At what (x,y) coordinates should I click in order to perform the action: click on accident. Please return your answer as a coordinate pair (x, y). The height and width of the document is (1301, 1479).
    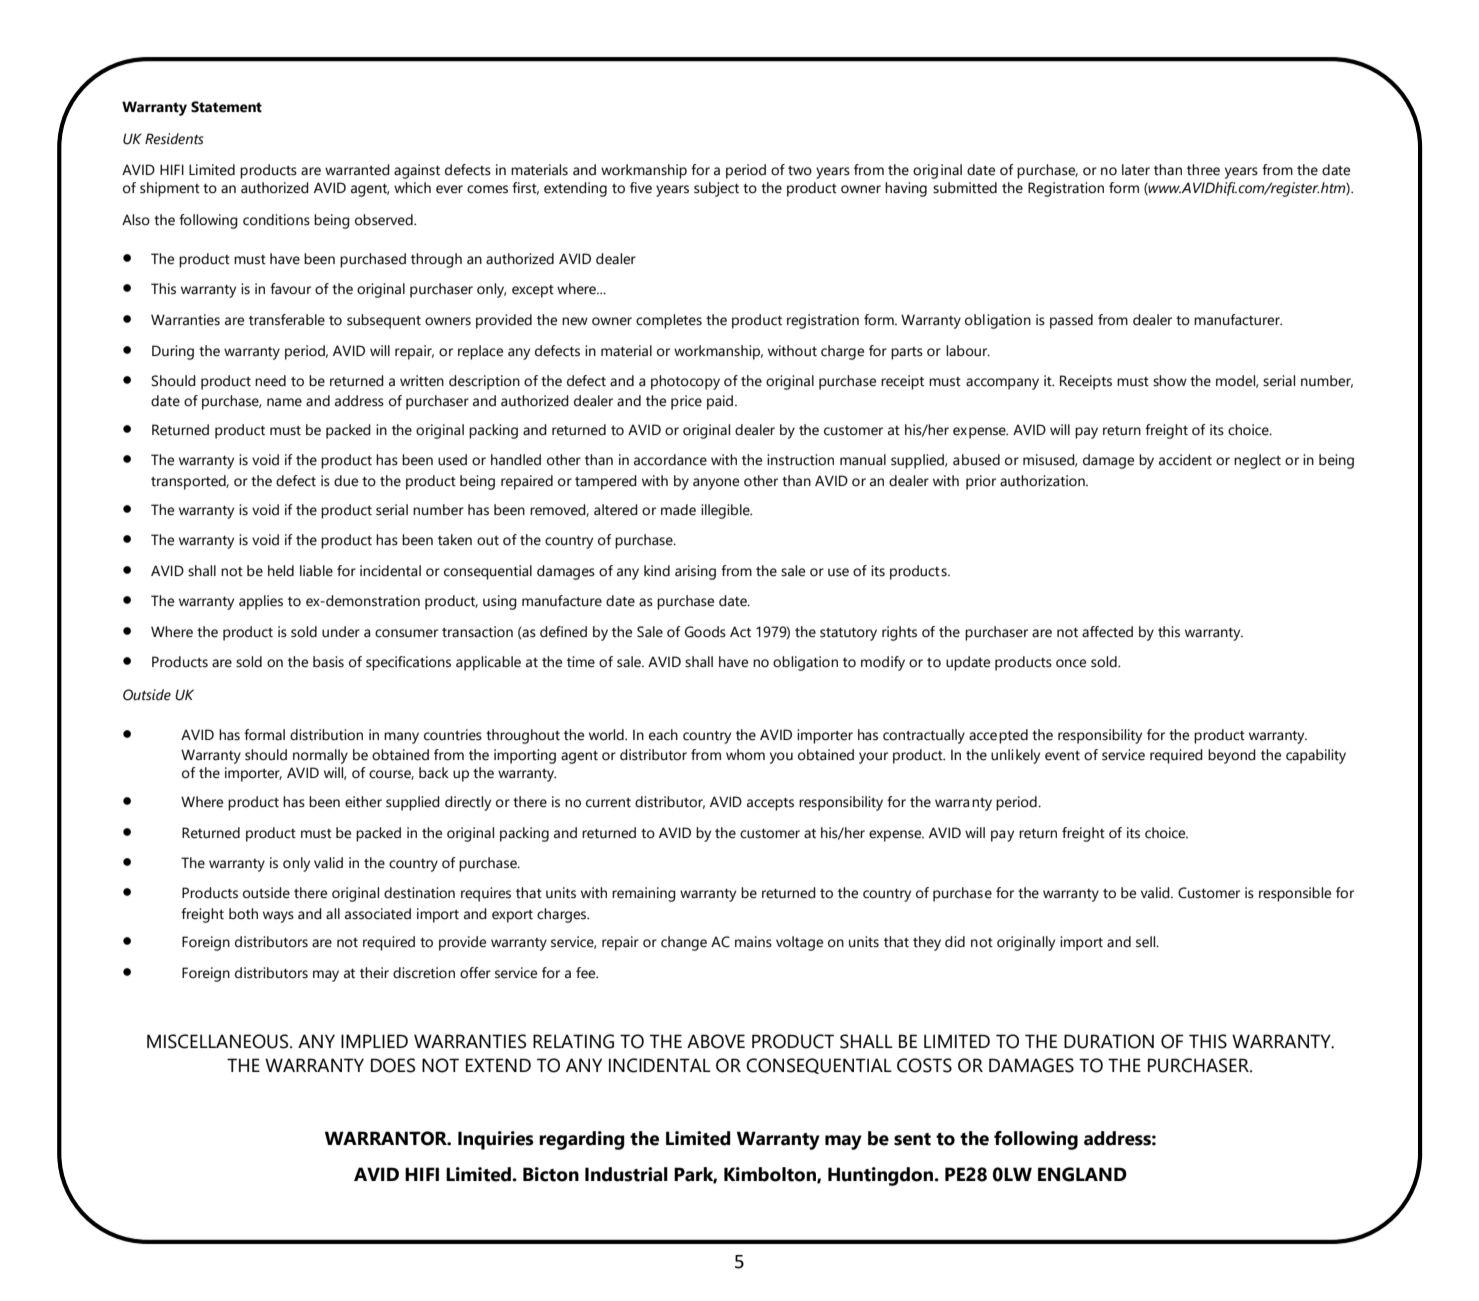
    Looking at the image, I should click on (1185, 460).
